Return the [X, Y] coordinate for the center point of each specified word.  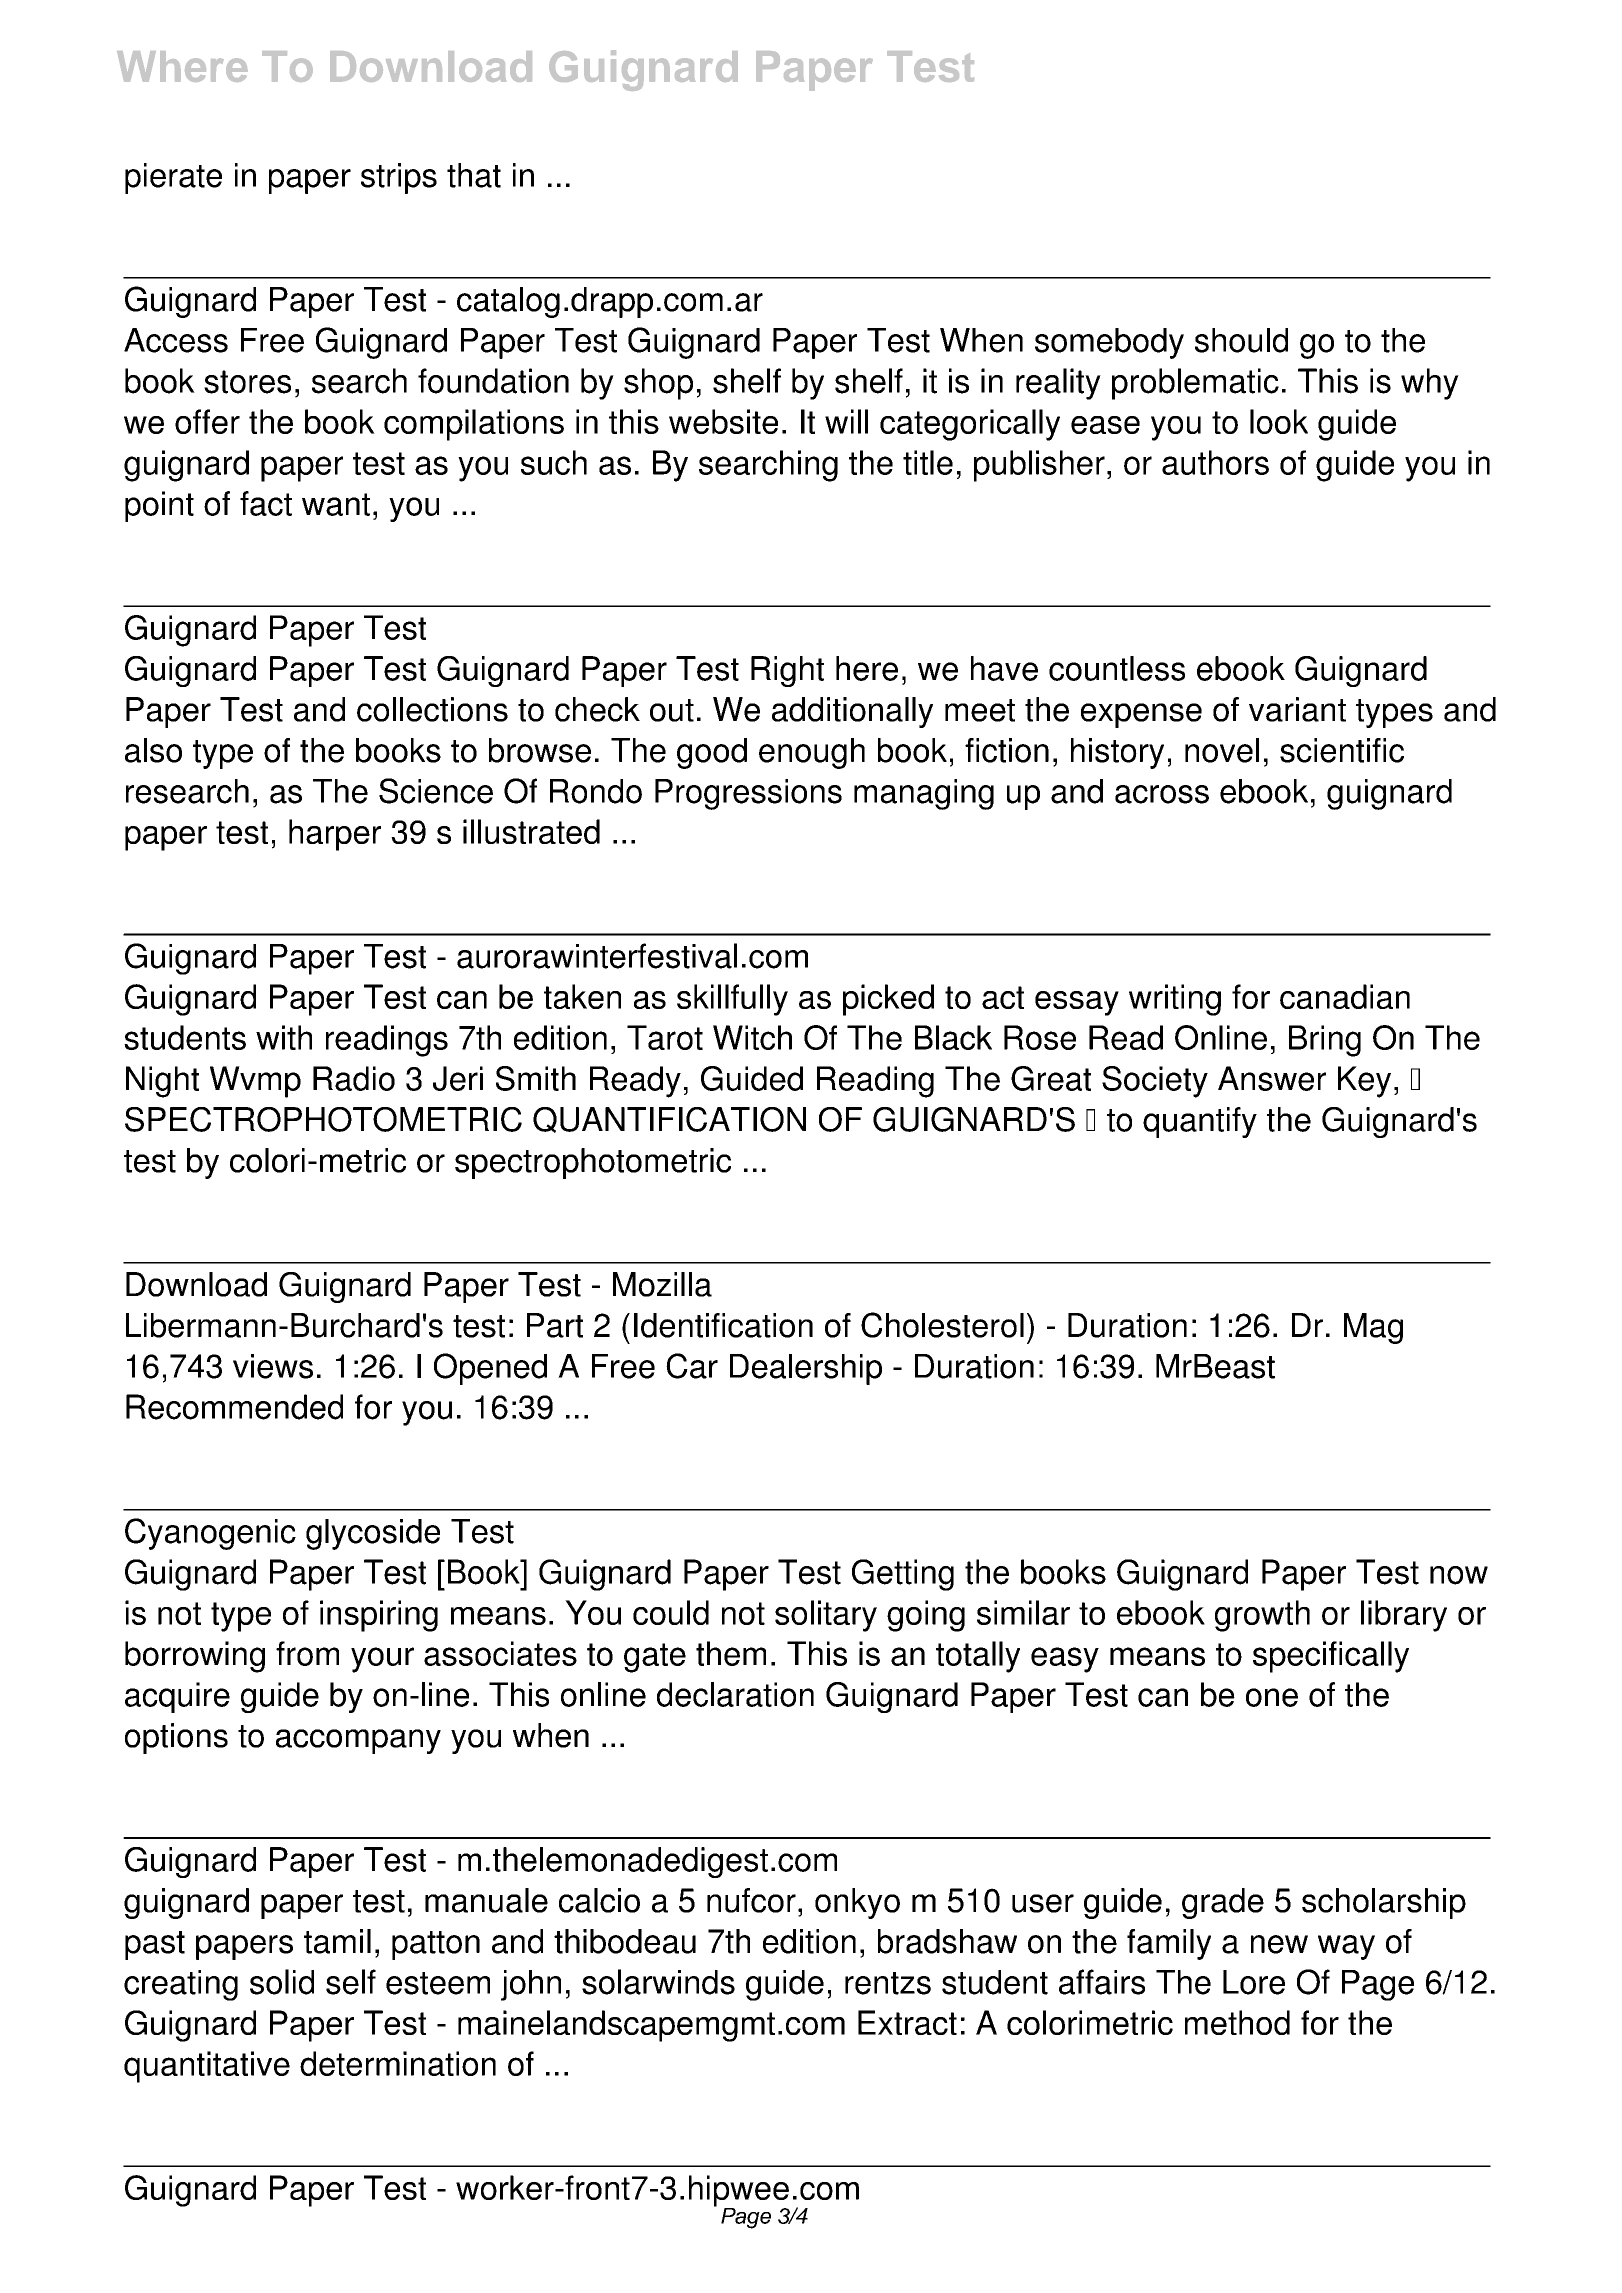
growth [1262, 1616]
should [1241, 340]
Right [787, 671]
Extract [907, 2022]
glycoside [373, 1534]
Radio [354, 1078]
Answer [1272, 1078]
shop [658, 384]
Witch [752, 1037]
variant [1297, 709]
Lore [1254, 1982]
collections [432, 709]
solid [282, 1982]
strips [399, 178]
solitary [826, 1616]
